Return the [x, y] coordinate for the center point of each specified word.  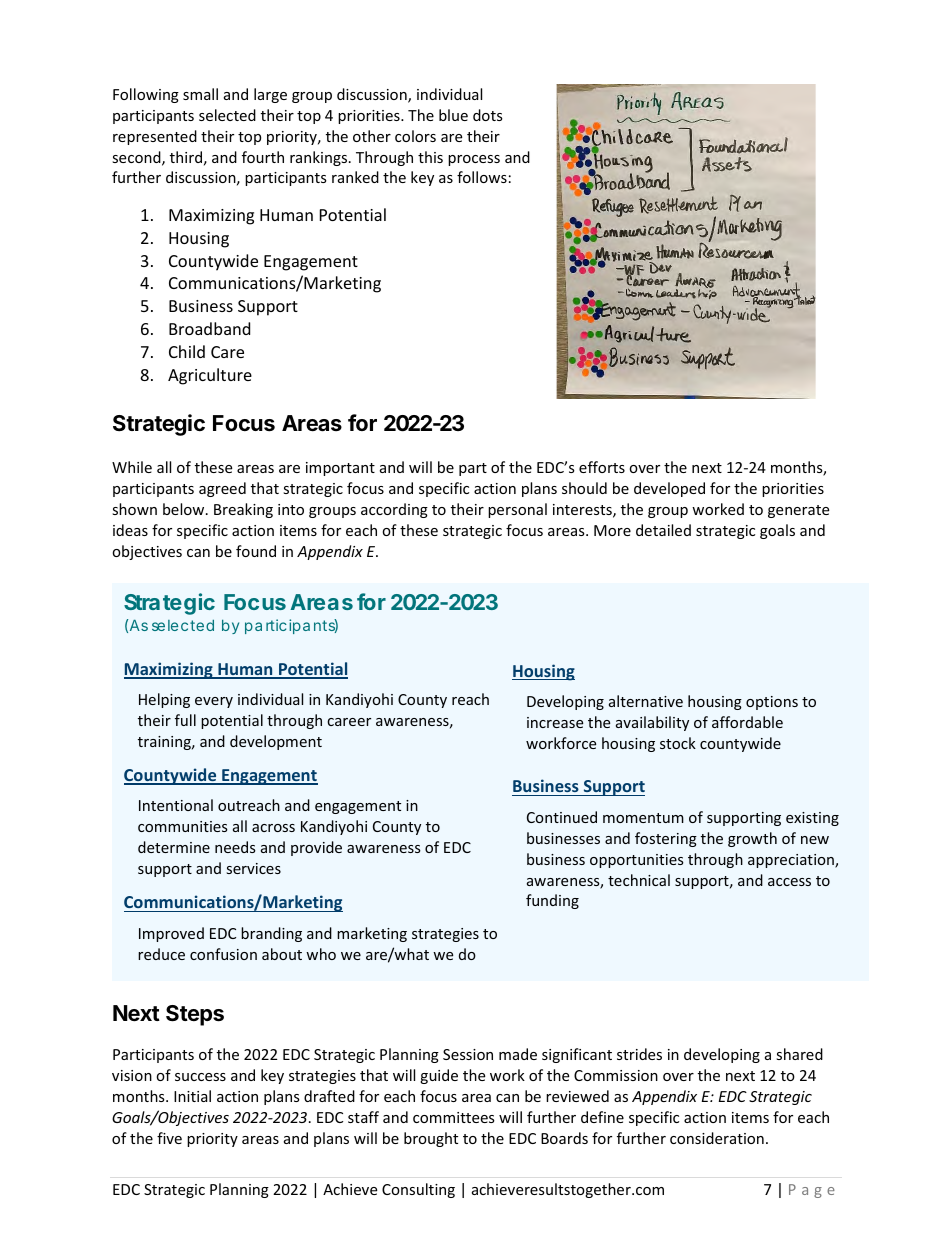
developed [669, 489]
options [772, 703]
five [169, 1138]
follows [482, 177]
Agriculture [210, 376]
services [254, 868]
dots [488, 115]
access [789, 882]
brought [431, 1139]
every [214, 702]
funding [552, 901]
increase [555, 722]
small [200, 94]
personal [517, 510]
